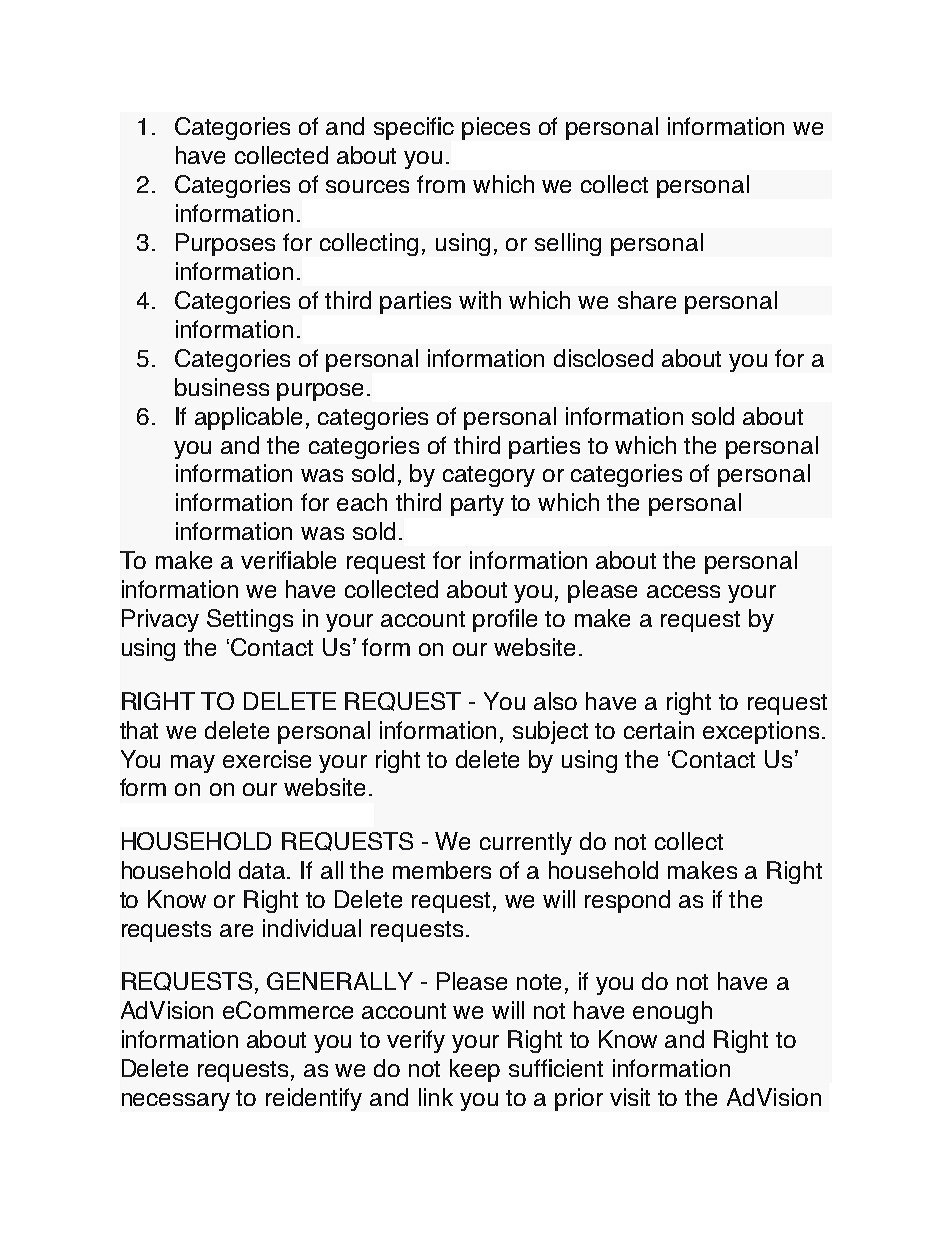 The height and width of the screenshot is (1233, 952). Describe the element at coordinates (263, 870) in the screenshot. I see `data` at that location.
